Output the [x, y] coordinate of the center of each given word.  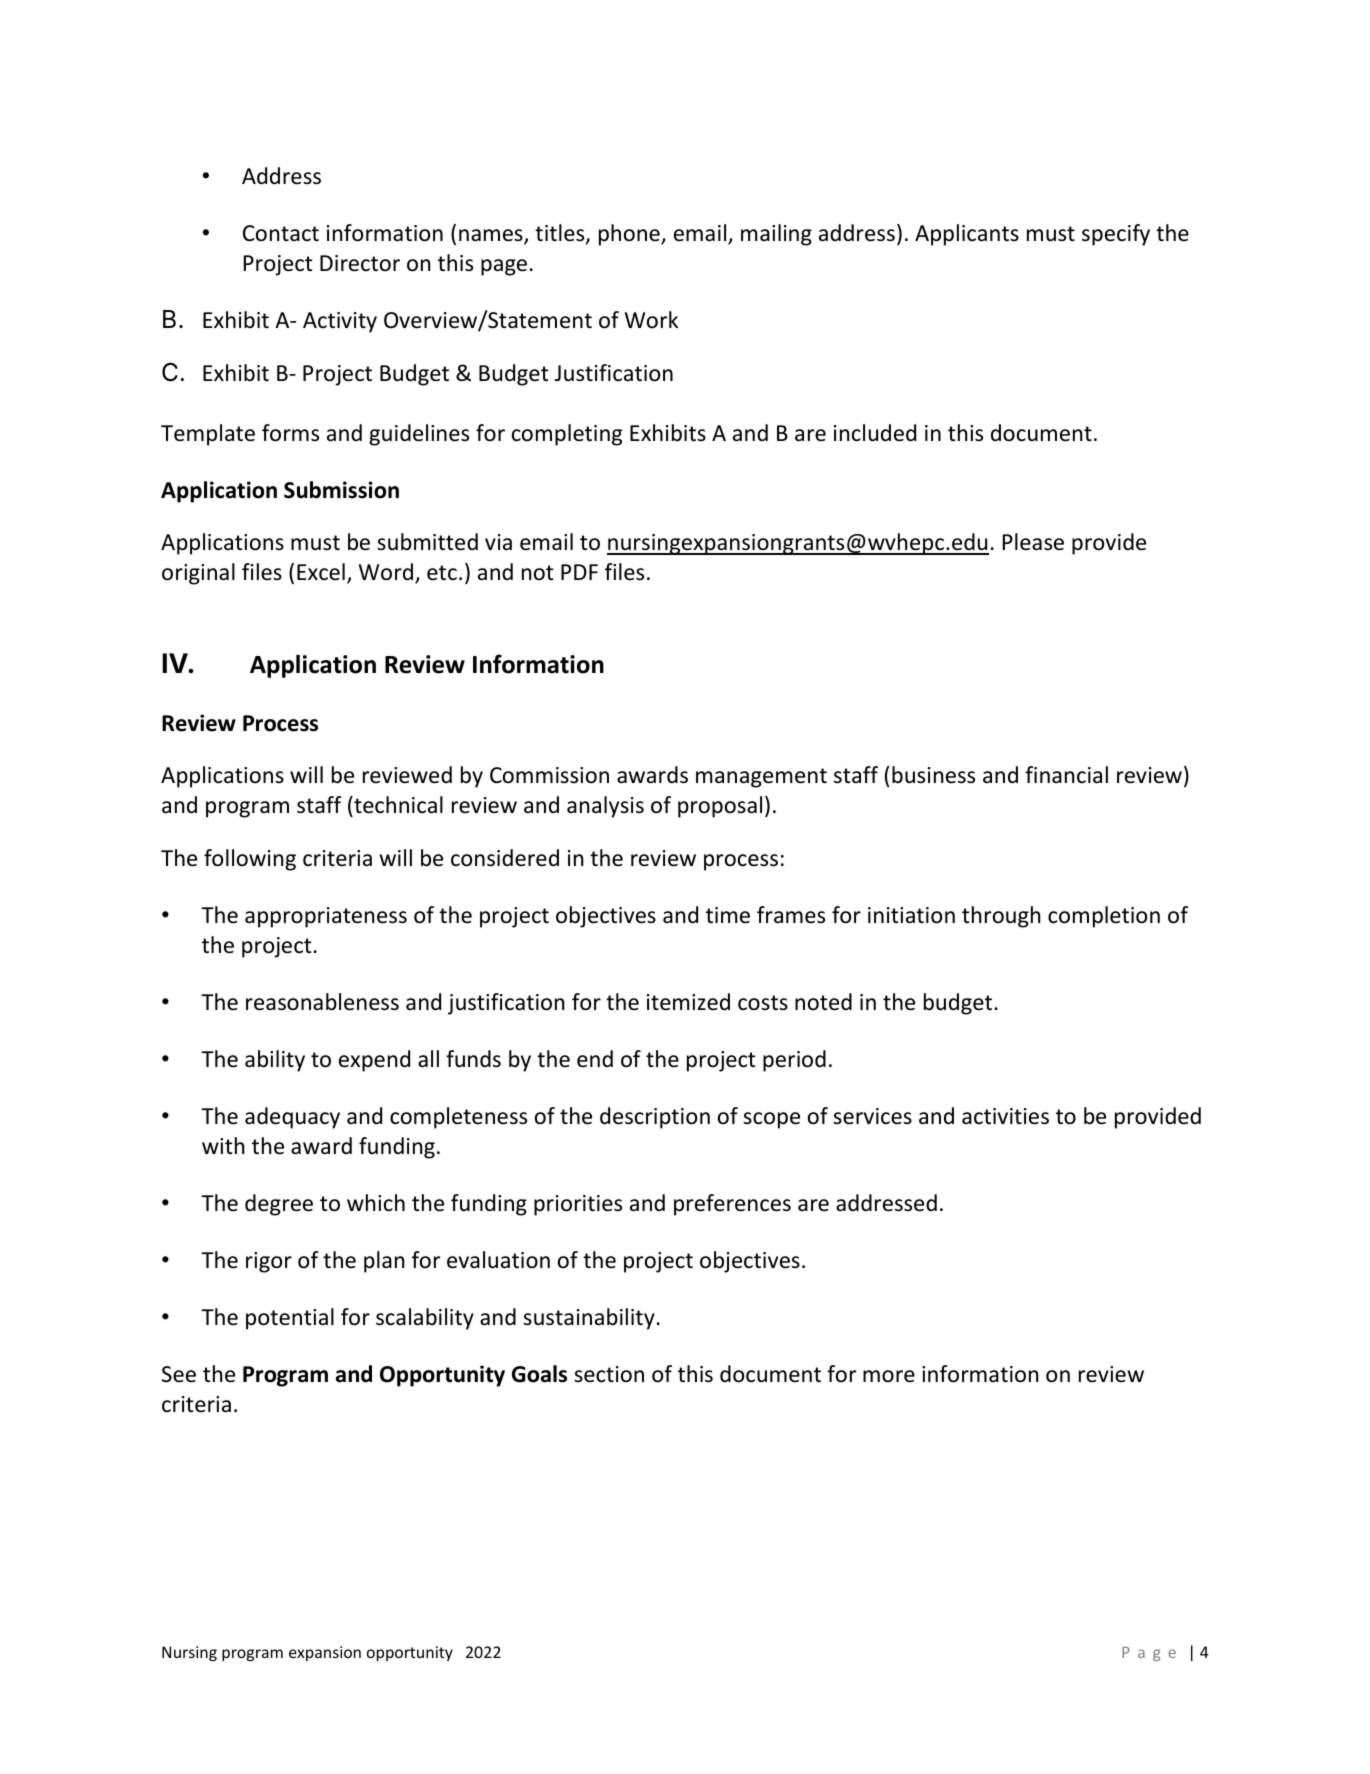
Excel [321, 572]
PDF [579, 572]
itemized [688, 1002]
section [609, 1374]
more [889, 1376]
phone [630, 235]
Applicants [967, 235]
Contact [281, 233]
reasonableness [322, 1002]
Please [1033, 542]
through [1001, 917]
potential [290, 1319]
